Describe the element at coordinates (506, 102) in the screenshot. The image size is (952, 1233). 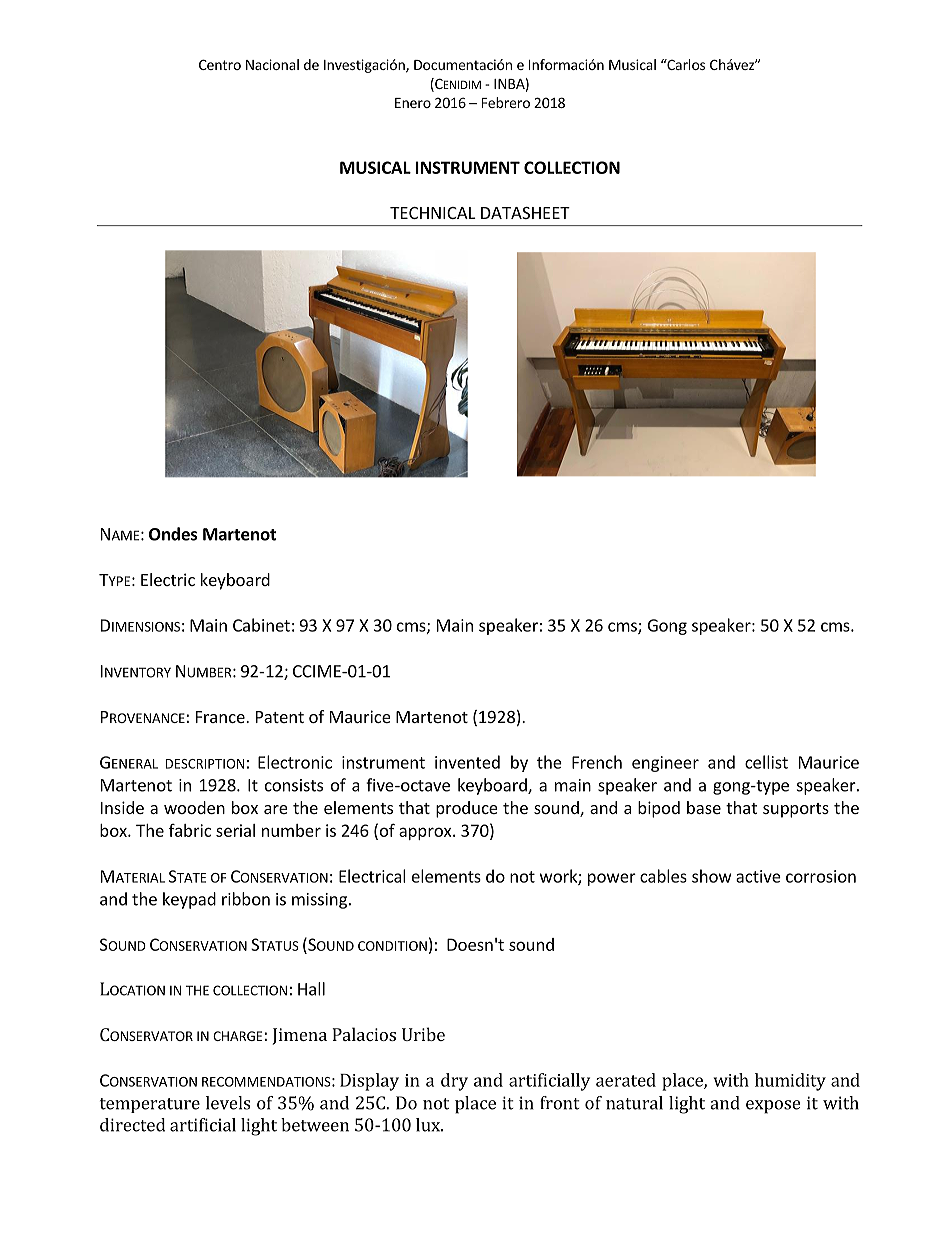
I see `Febrero` at that location.
